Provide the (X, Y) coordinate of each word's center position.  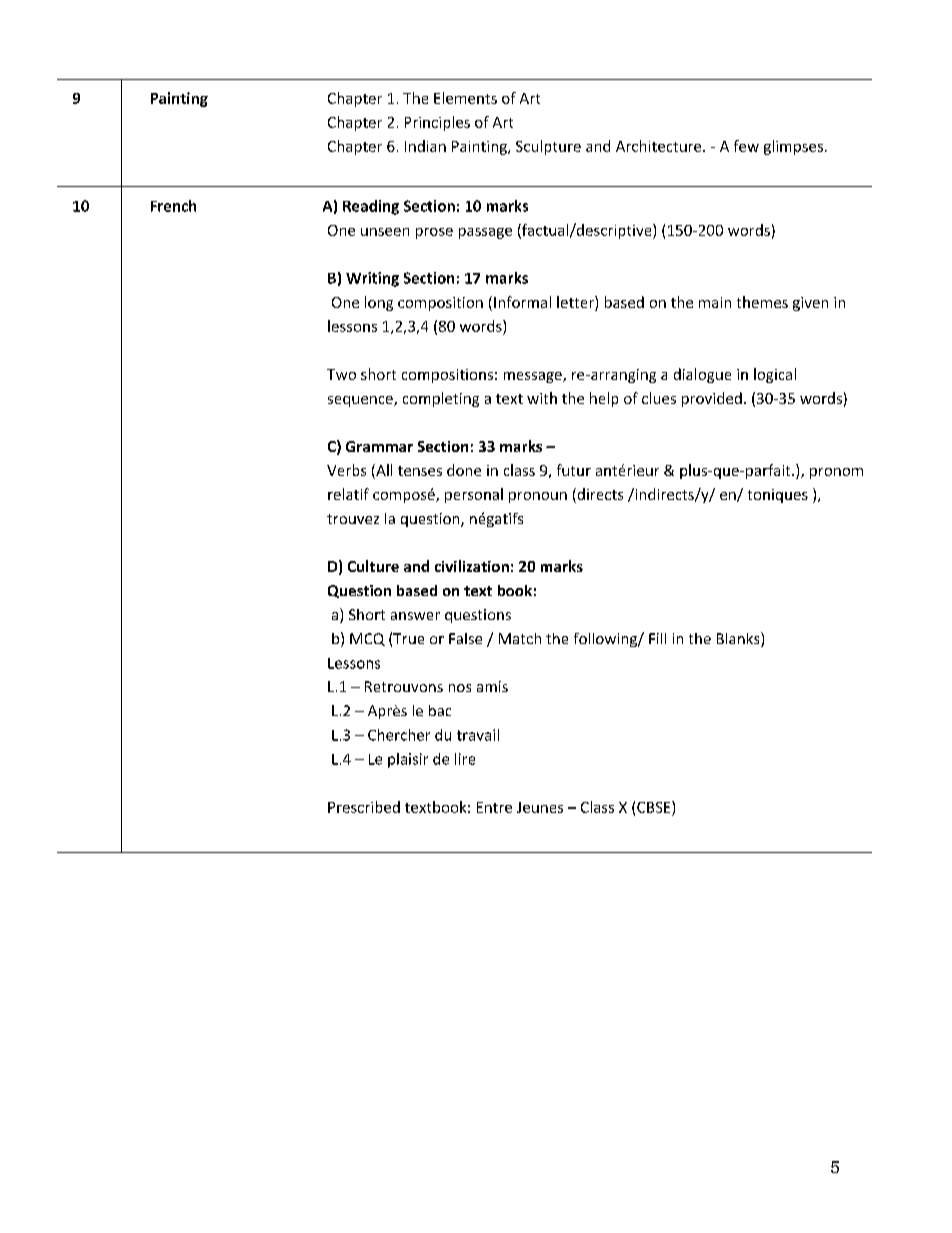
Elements (465, 98)
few (746, 146)
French (173, 206)
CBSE (655, 807)
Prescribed (364, 807)
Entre (494, 807)
